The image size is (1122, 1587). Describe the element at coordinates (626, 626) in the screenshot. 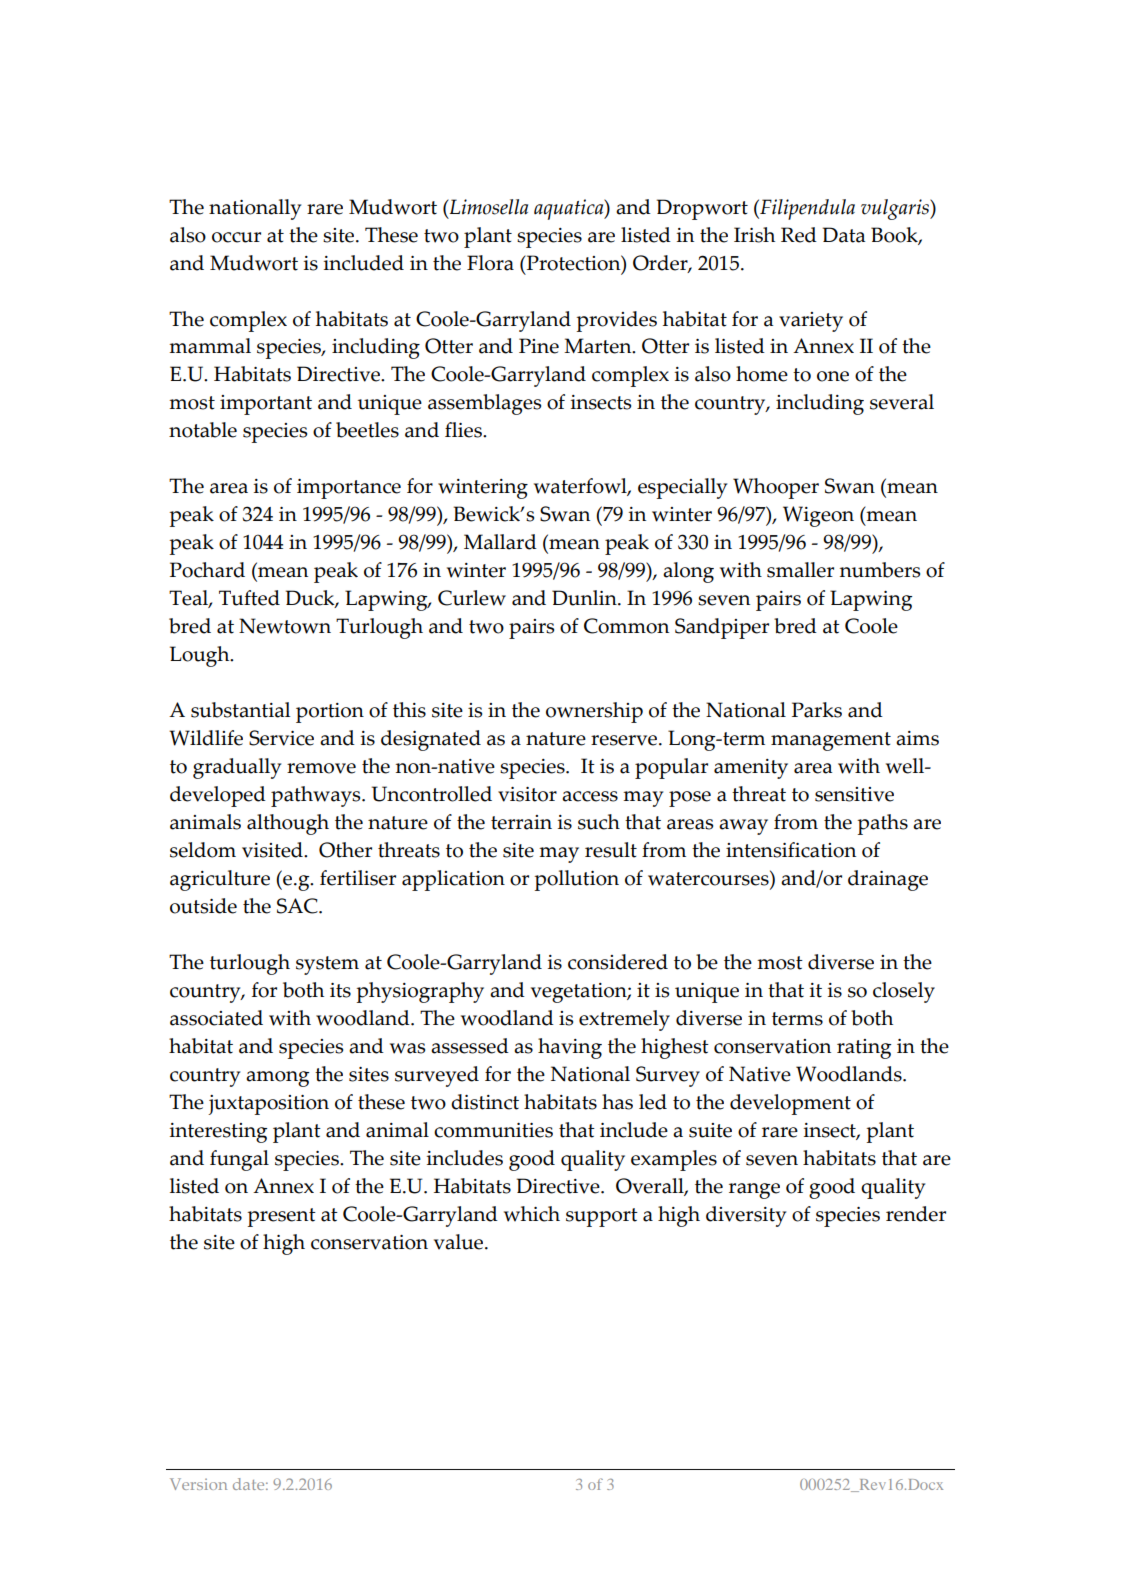

I see `Common` at that location.
